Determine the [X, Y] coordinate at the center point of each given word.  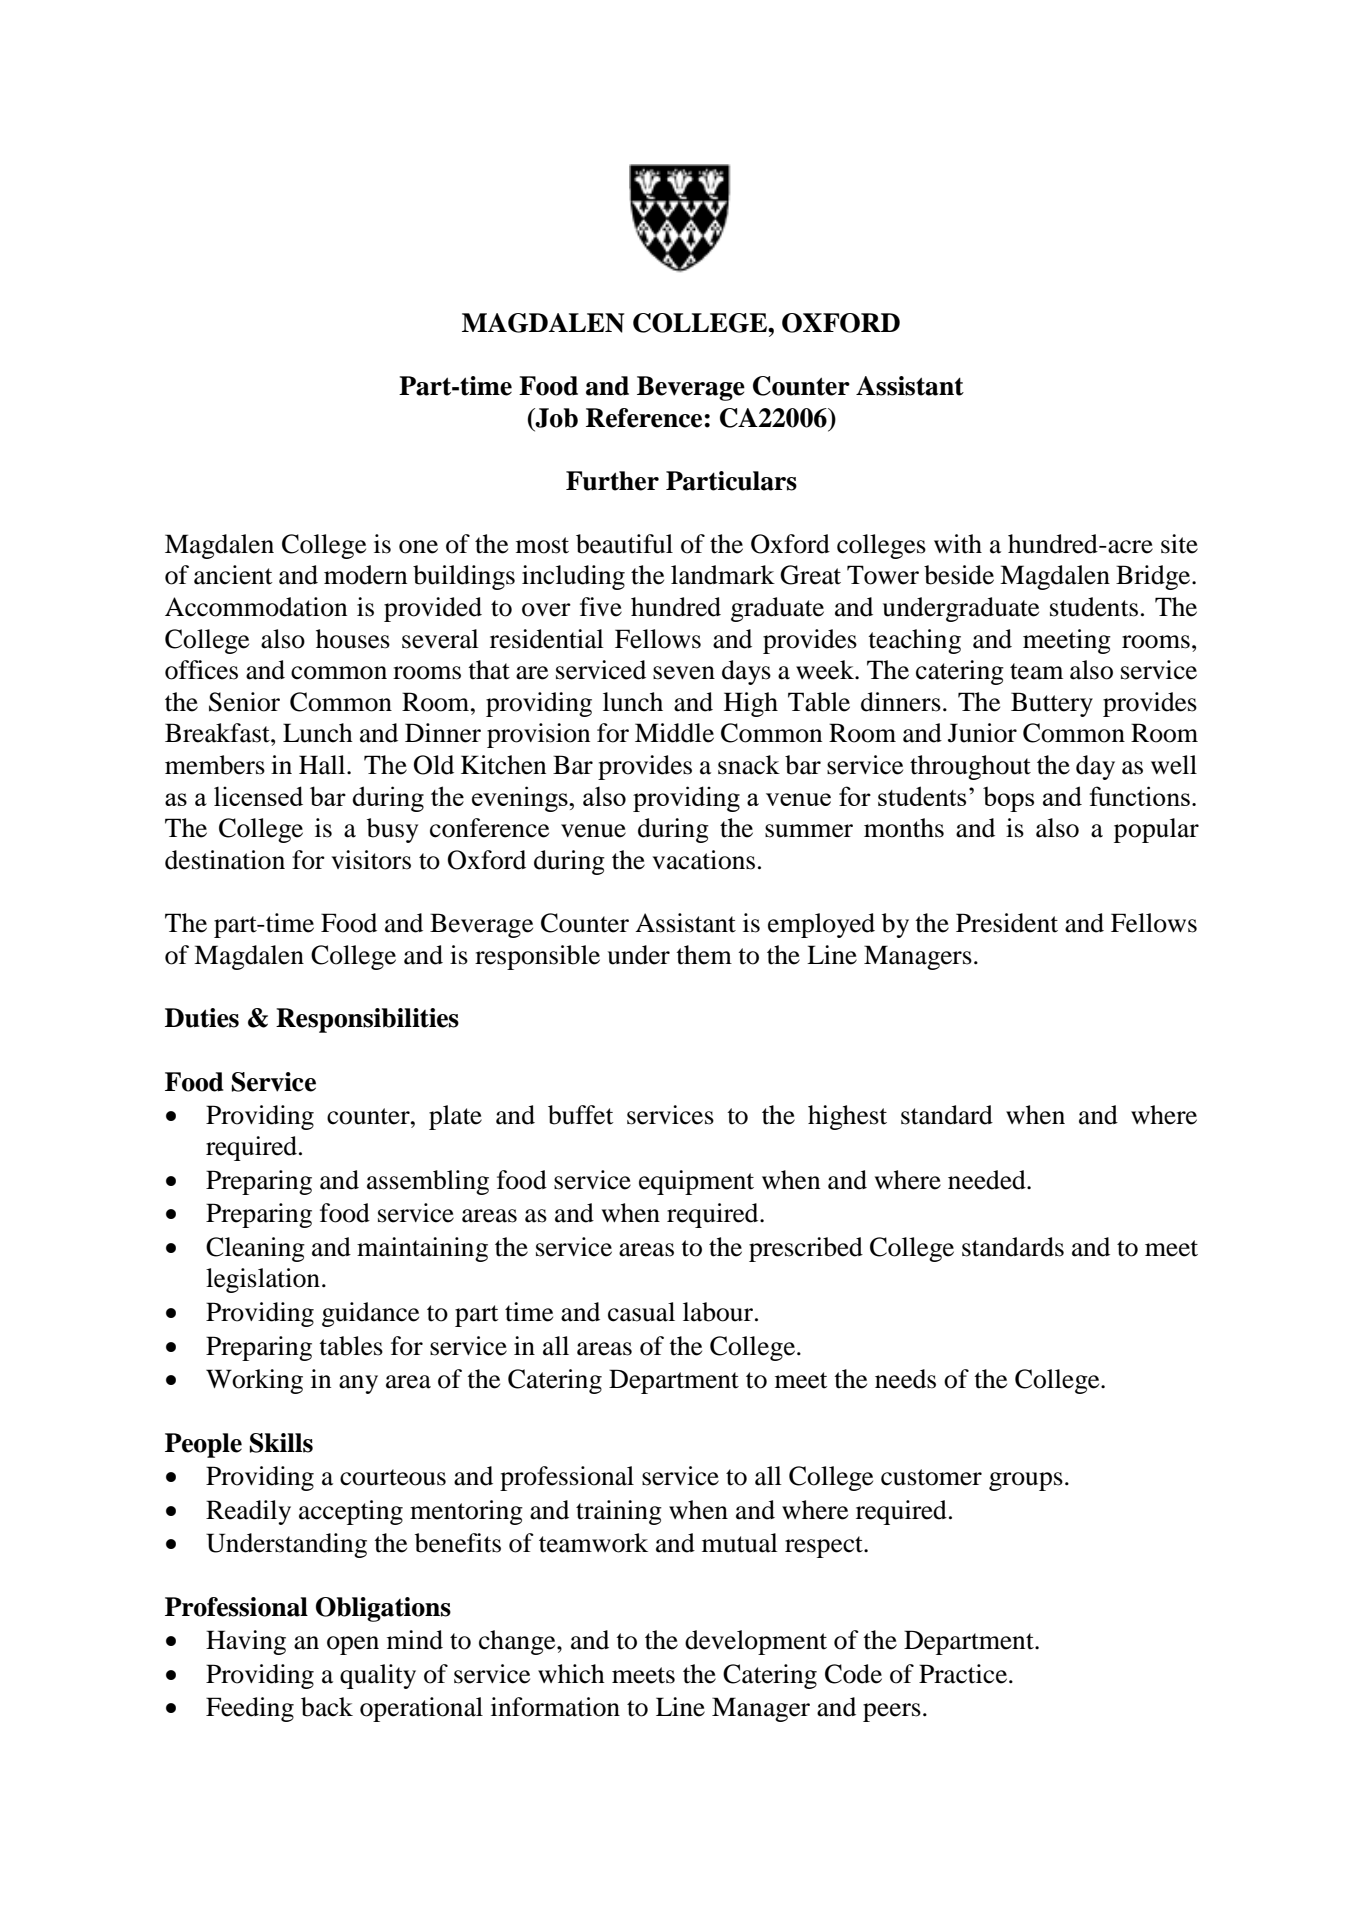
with [958, 544]
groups [1026, 1481]
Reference [644, 418]
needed [988, 1180]
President [1007, 923]
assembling [428, 1182]
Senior [244, 702]
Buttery [1052, 704]
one [418, 547]
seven [684, 673]
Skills [281, 1443]
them [704, 955]
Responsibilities [367, 1020]
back [327, 1707]
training [619, 1512]
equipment [696, 1182]
